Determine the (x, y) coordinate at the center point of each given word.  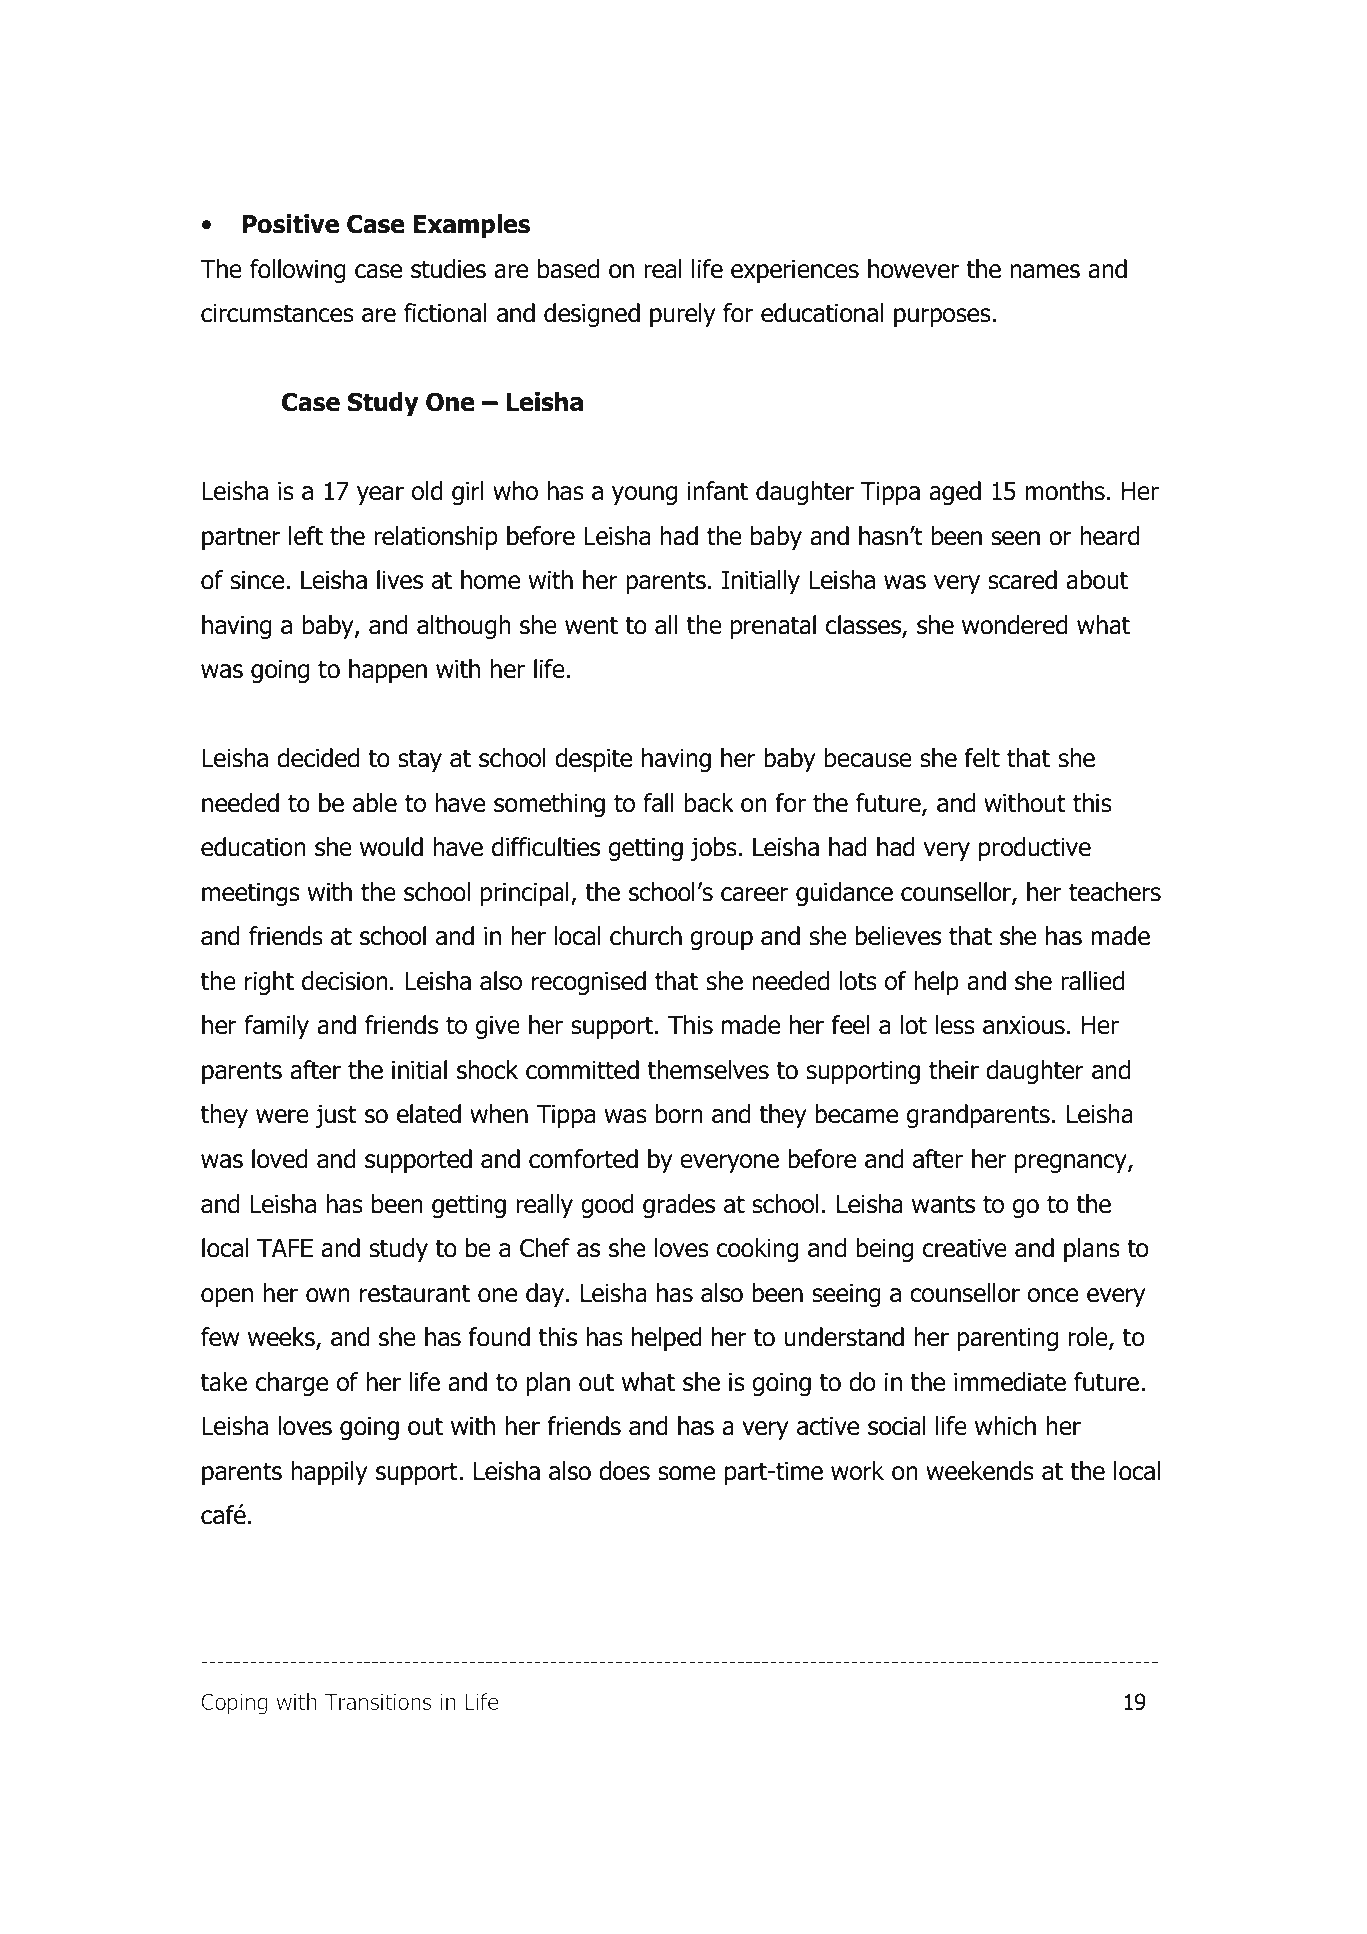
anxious (1024, 1025)
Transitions (378, 1702)
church (646, 936)
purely (682, 315)
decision (345, 981)
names (1045, 271)
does (624, 1471)
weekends (980, 1471)
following (298, 271)
